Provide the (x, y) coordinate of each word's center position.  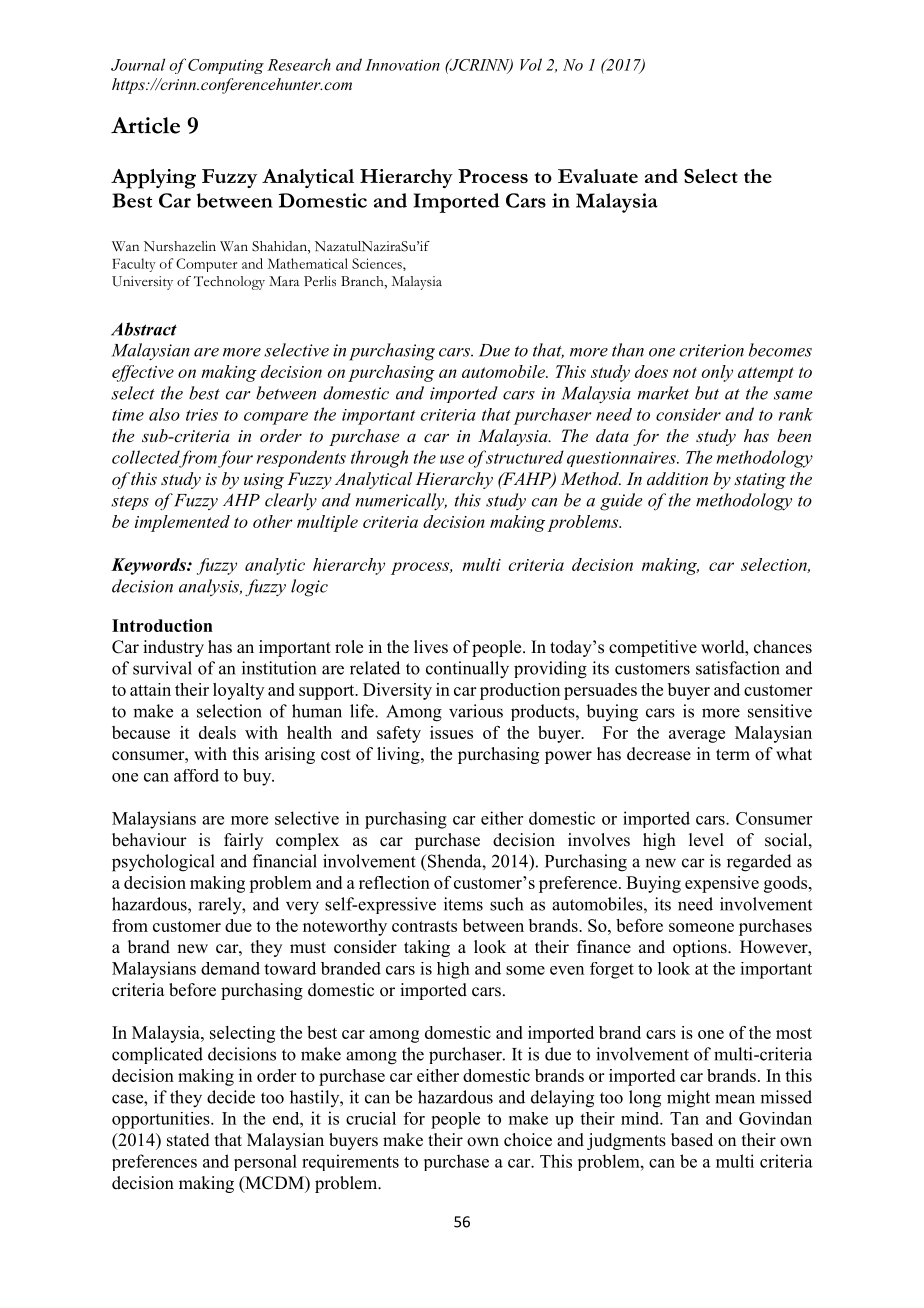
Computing (226, 66)
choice (528, 1140)
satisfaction (738, 668)
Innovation (402, 65)
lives (431, 647)
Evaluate (598, 176)
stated (188, 1140)
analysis (210, 587)
